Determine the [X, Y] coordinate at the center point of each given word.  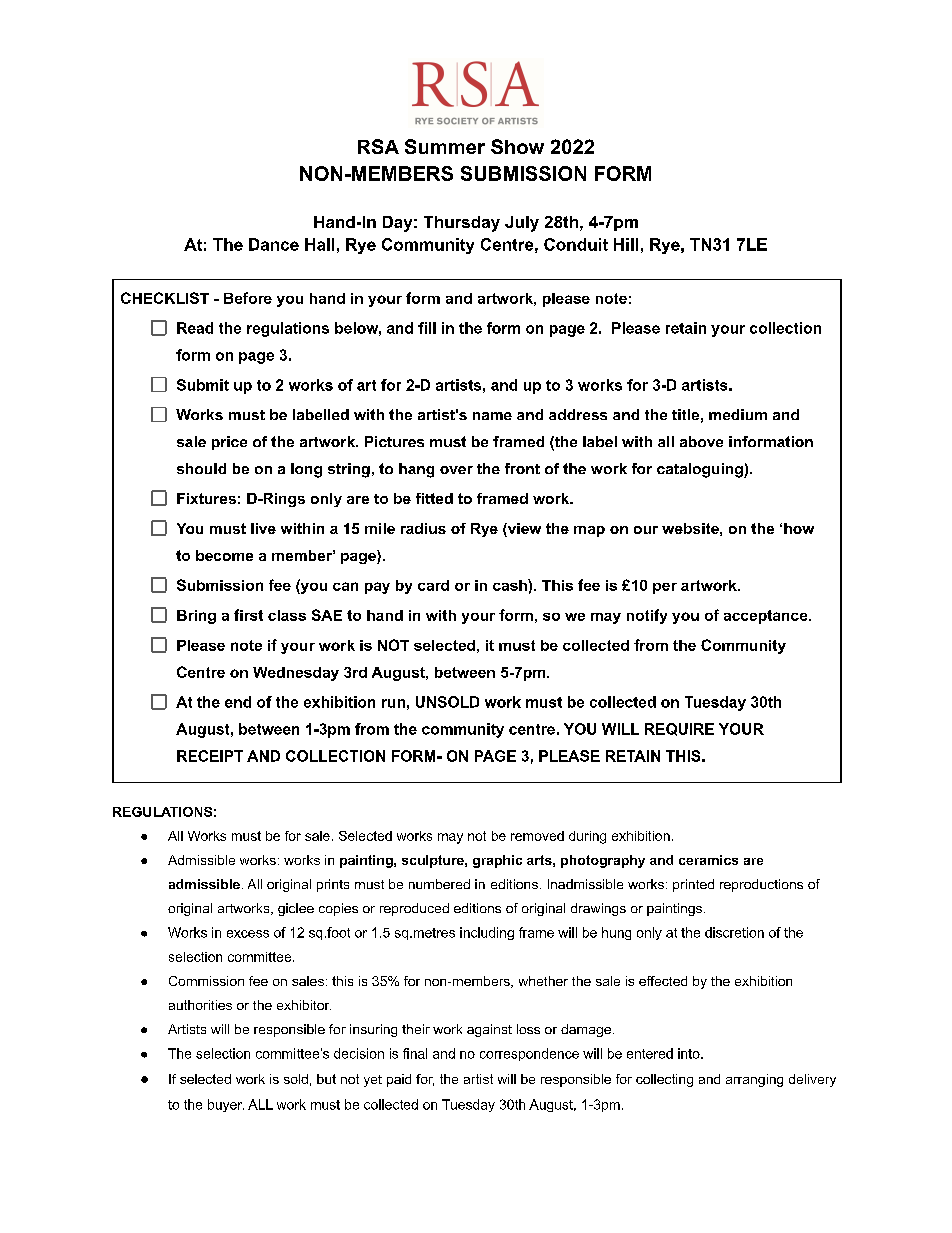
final [415, 1053]
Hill [626, 244]
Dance [274, 244]
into [690, 1053]
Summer [445, 146]
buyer [226, 1105]
